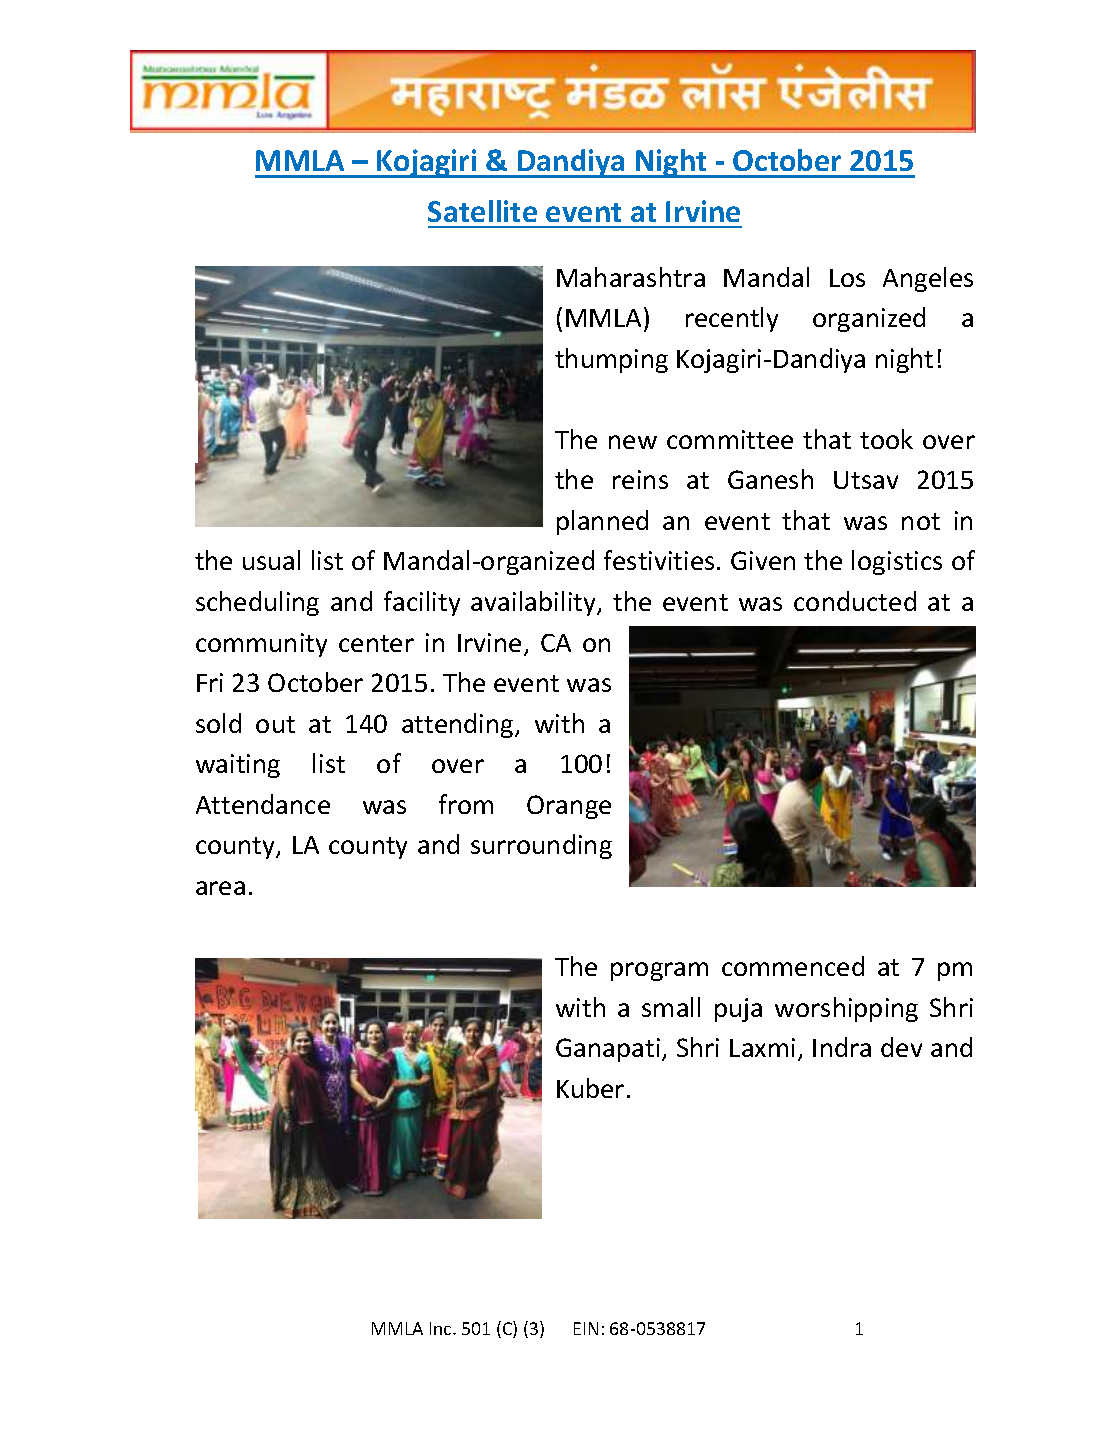 Image resolution: width=1105 pixels, height=1430 pixels. I want to click on small, so click(671, 1007).
